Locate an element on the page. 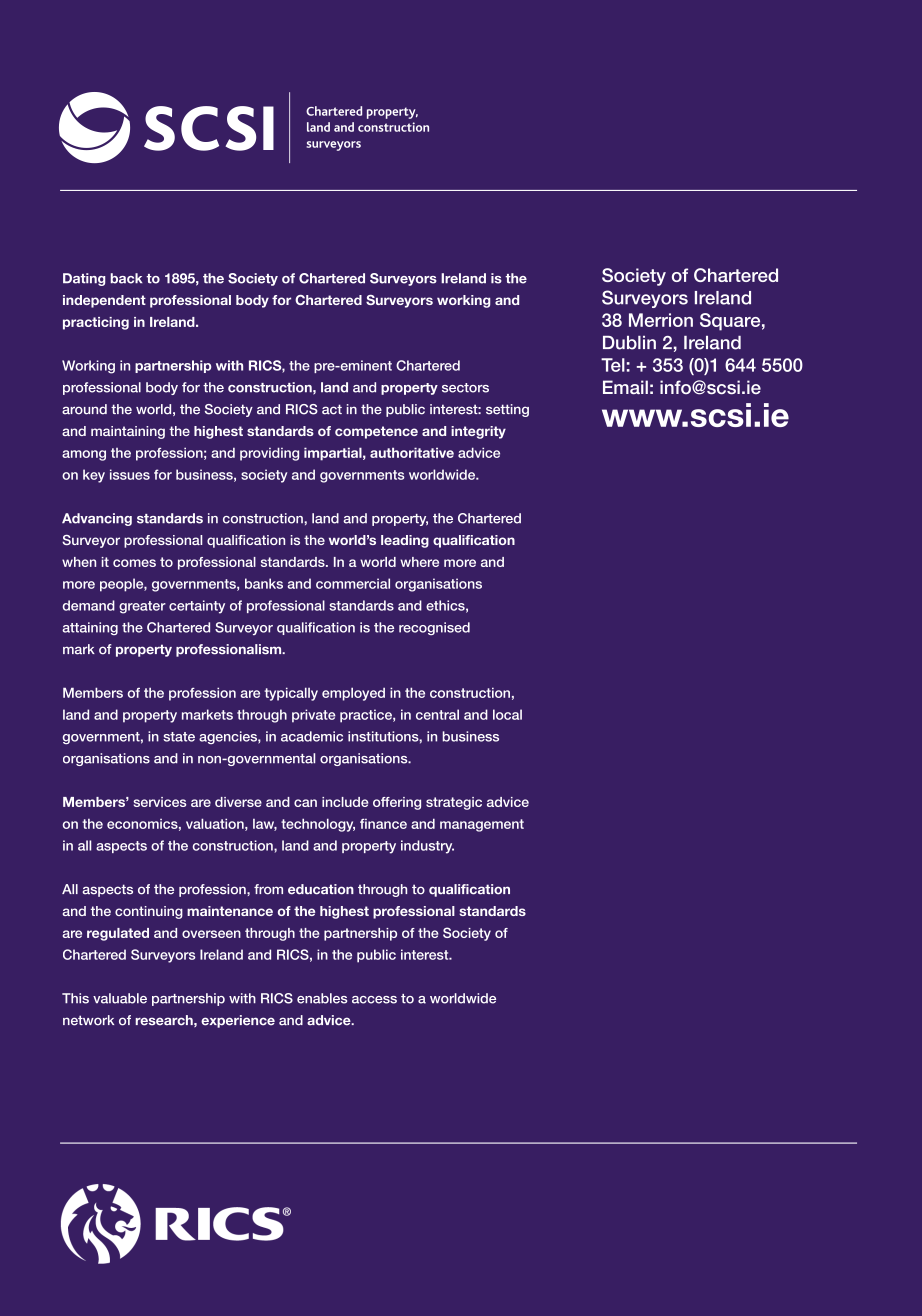 Image resolution: width=922 pixels, height=1316 pixels. Dublin is located at coordinates (629, 343).
